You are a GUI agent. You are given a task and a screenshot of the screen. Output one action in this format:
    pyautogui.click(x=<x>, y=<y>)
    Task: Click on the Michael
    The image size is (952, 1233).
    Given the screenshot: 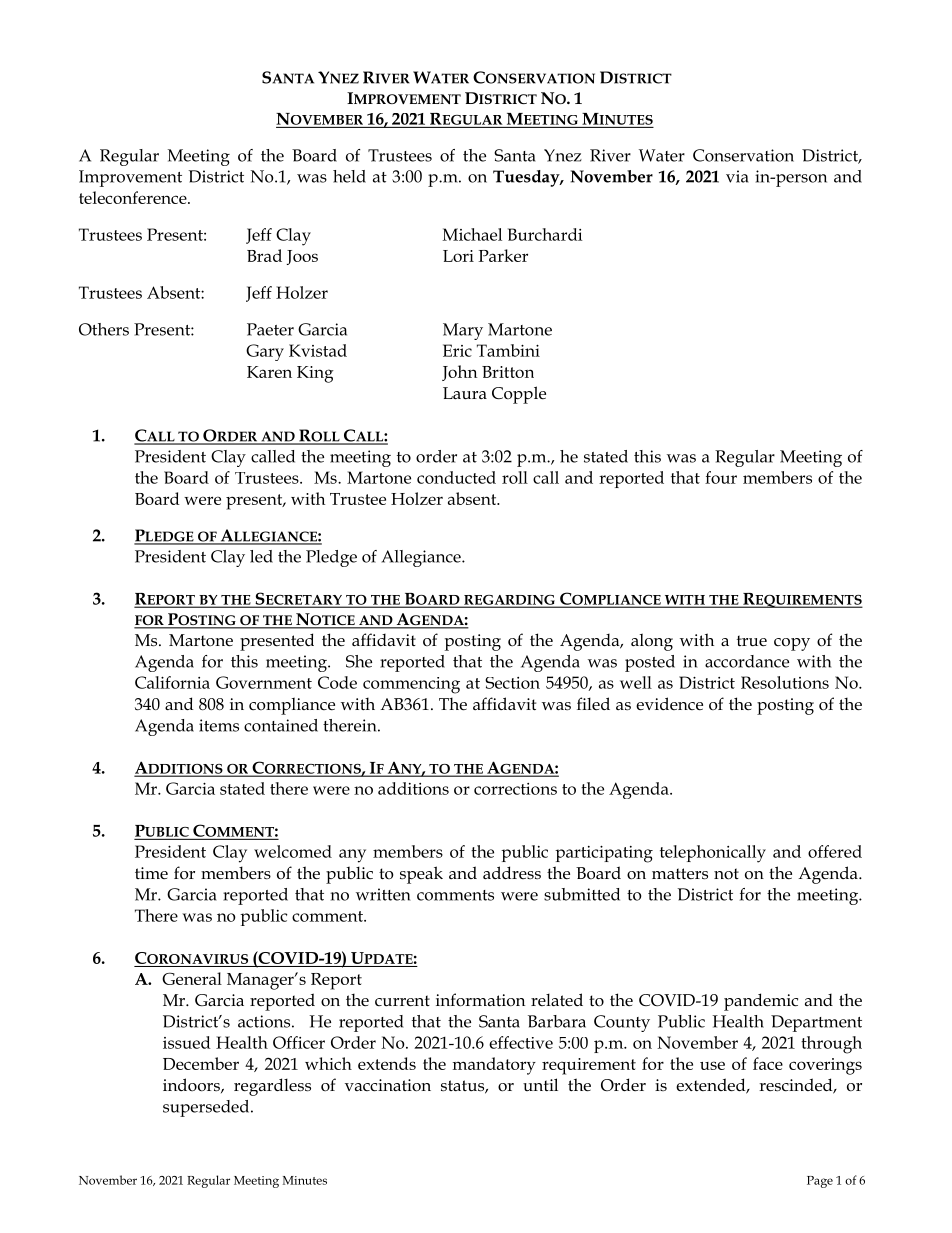 What is the action you would take?
    pyautogui.click(x=472, y=234)
